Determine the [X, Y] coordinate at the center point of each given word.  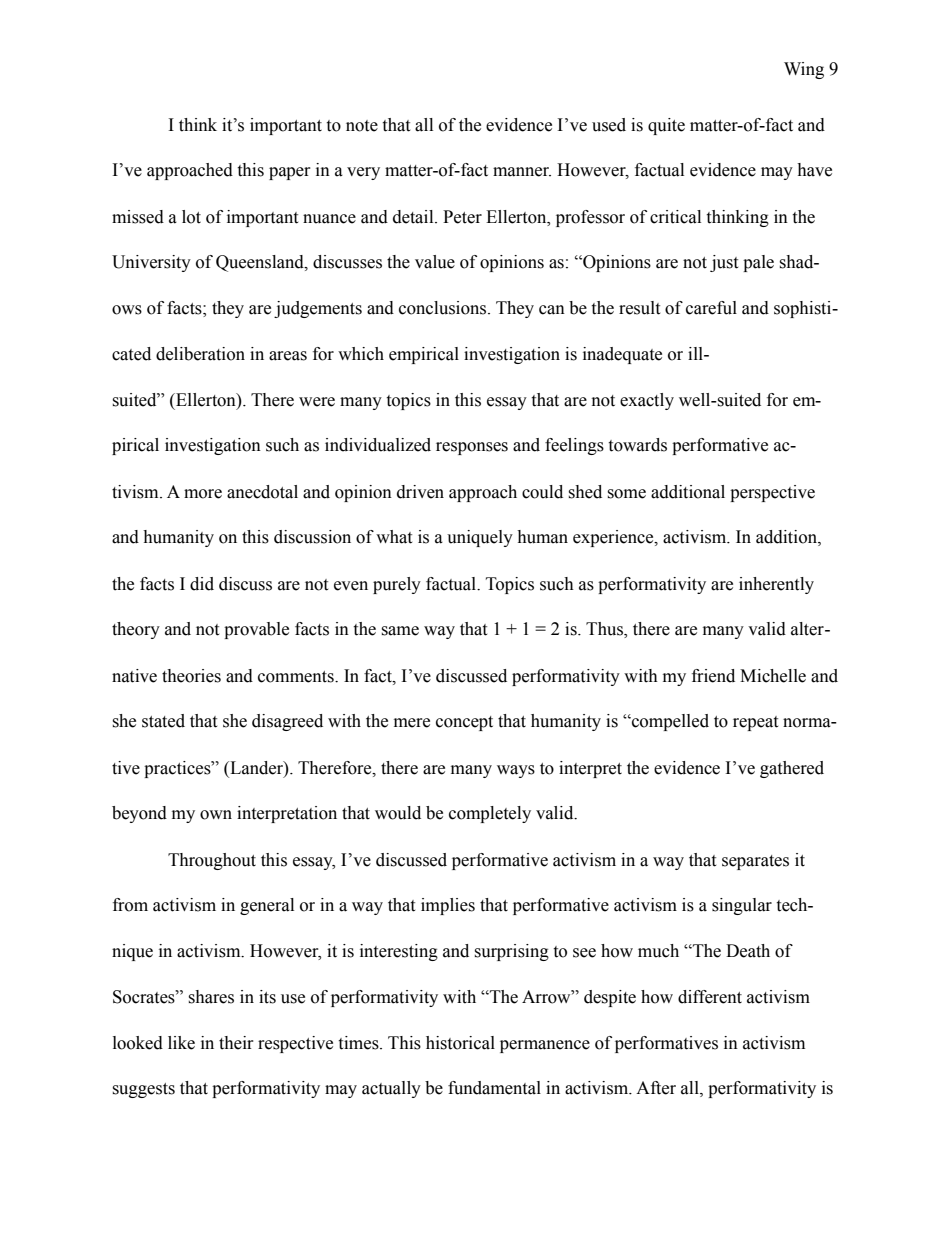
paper [290, 173]
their [236, 1043]
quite [666, 126]
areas [288, 356]
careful [711, 308]
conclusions [444, 308]
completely [490, 814]
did [202, 584]
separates [755, 862]
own [216, 815]
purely [397, 585]
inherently [776, 585]
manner [522, 172]
